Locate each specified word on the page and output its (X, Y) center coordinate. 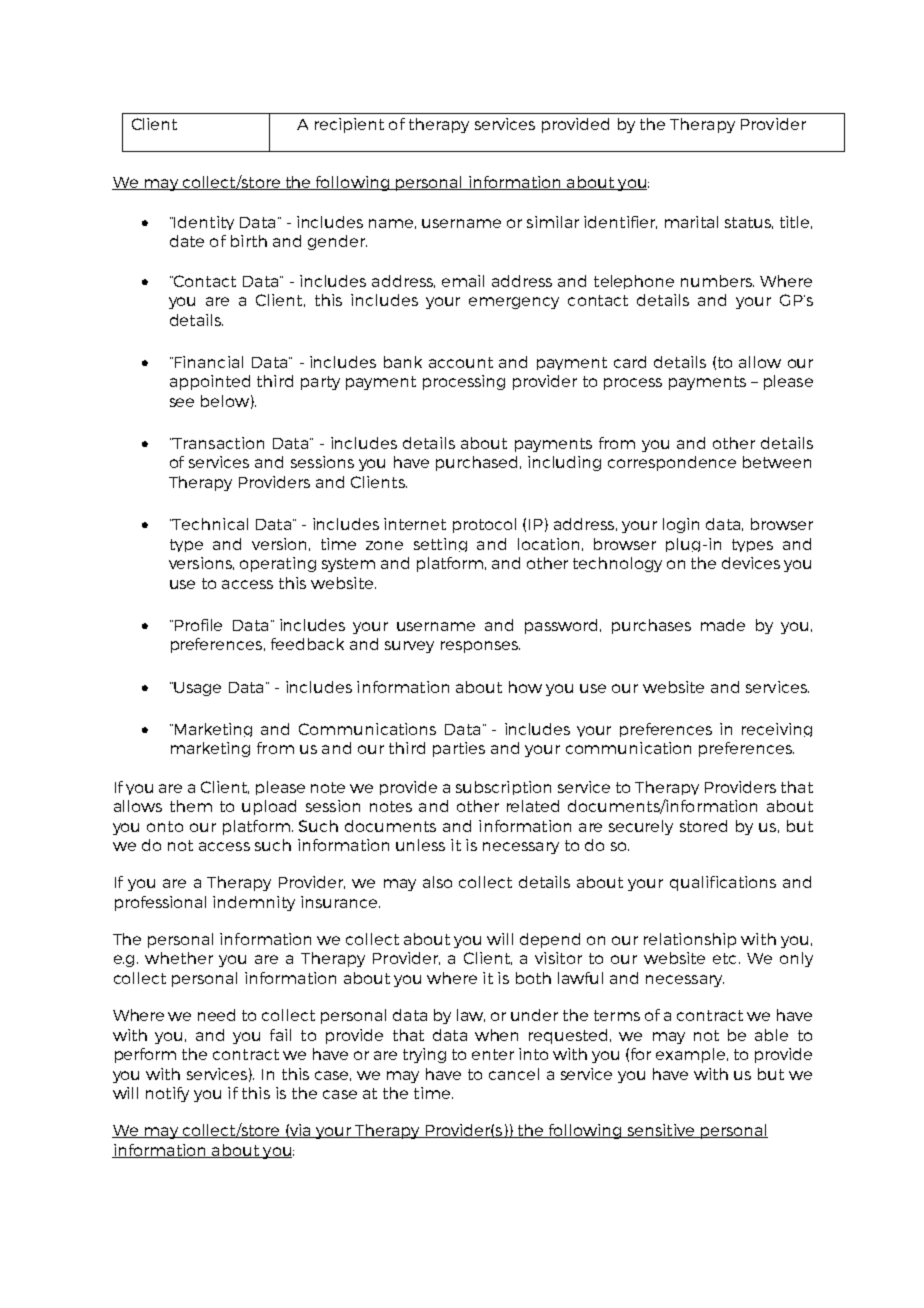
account (461, 362)
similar (553, 222)
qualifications (723, 883)
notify (167, 1094)
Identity (203, 223)
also (437, 882)
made (723, 625)
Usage (196, 689)
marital (691, 222)
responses (480, 647)
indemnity (254, 903)
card (630, 362)
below (225, 401)
